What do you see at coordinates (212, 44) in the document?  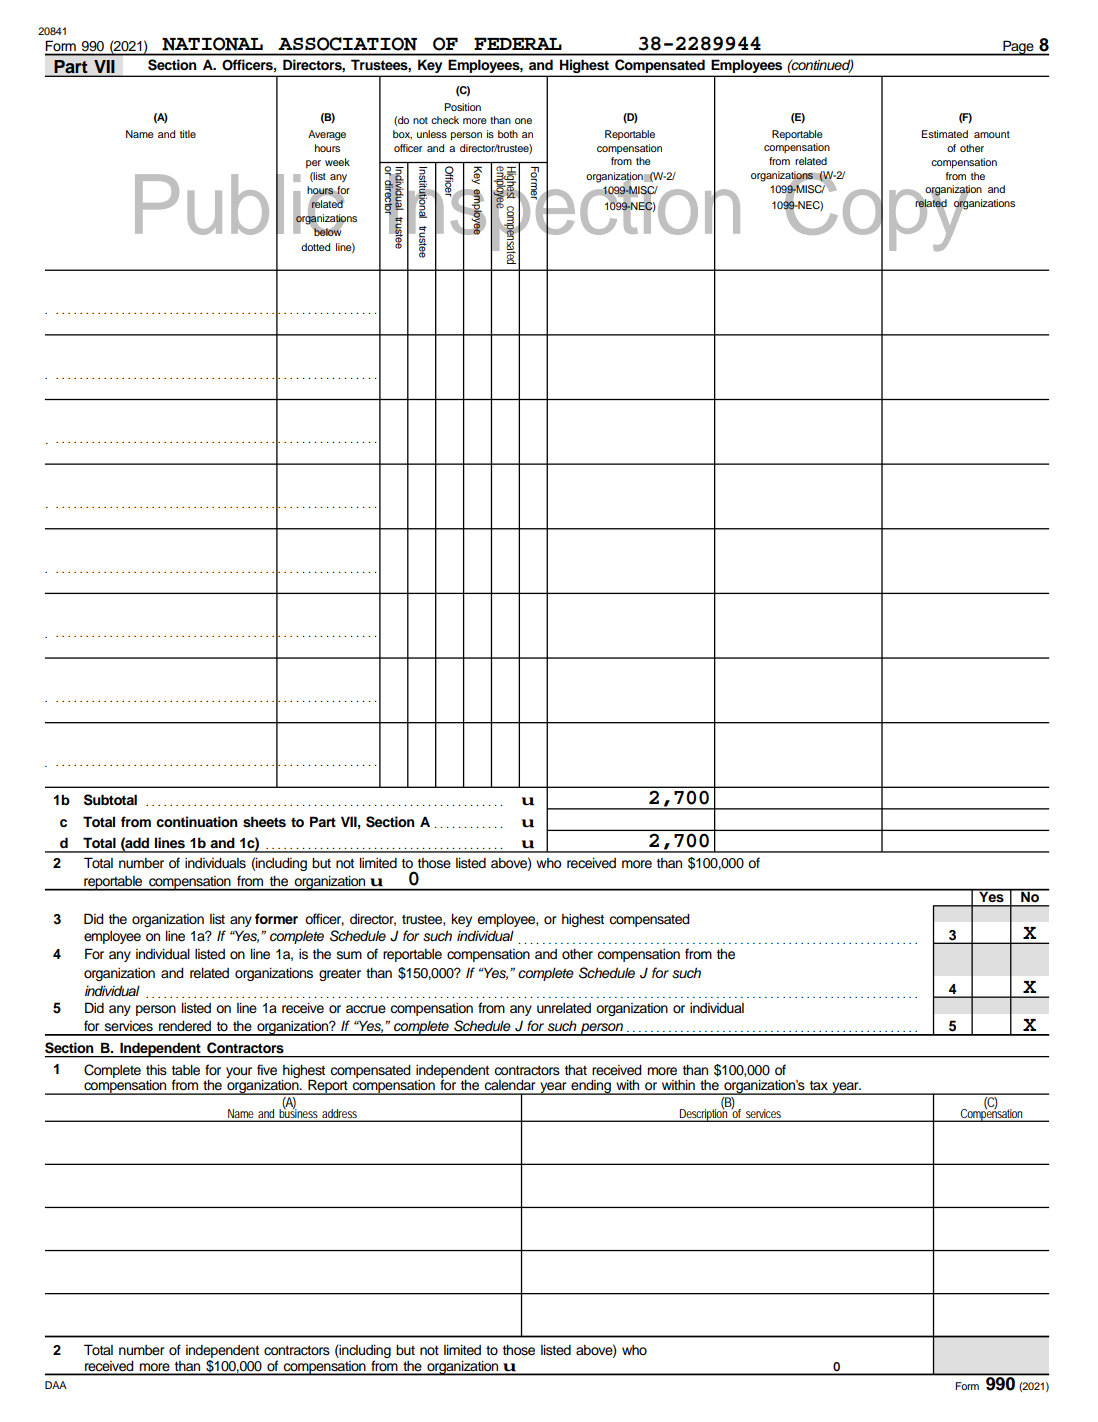 I see `NATIONAL` at bounding box center [212, 44].
